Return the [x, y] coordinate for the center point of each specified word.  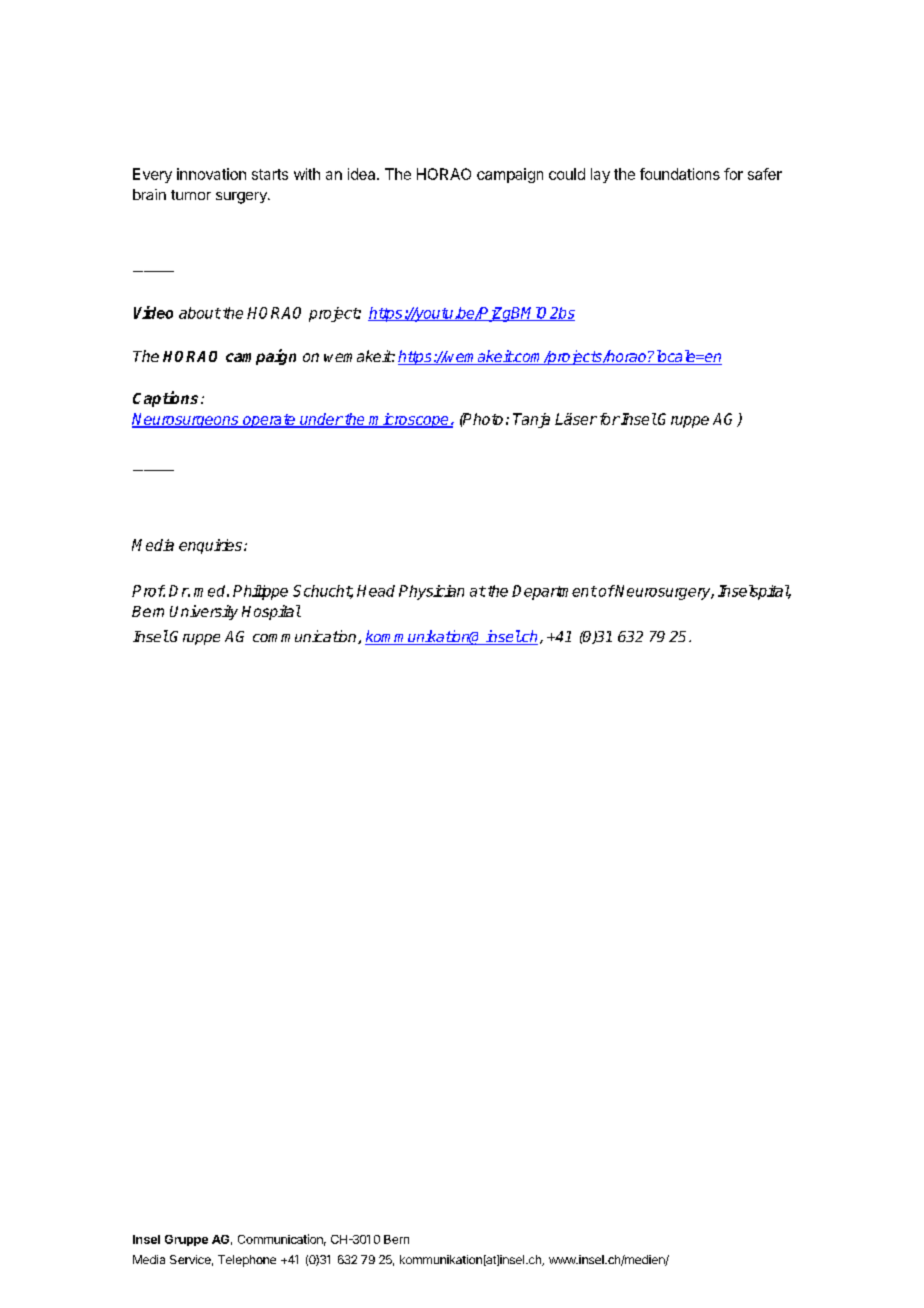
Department [554, 592]
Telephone [247, 1261]
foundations [680, 174]
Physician [431, 592]
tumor [191, 195]
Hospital [271, 612]
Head [376, 591]
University [204, 612]
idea [363, 174]
